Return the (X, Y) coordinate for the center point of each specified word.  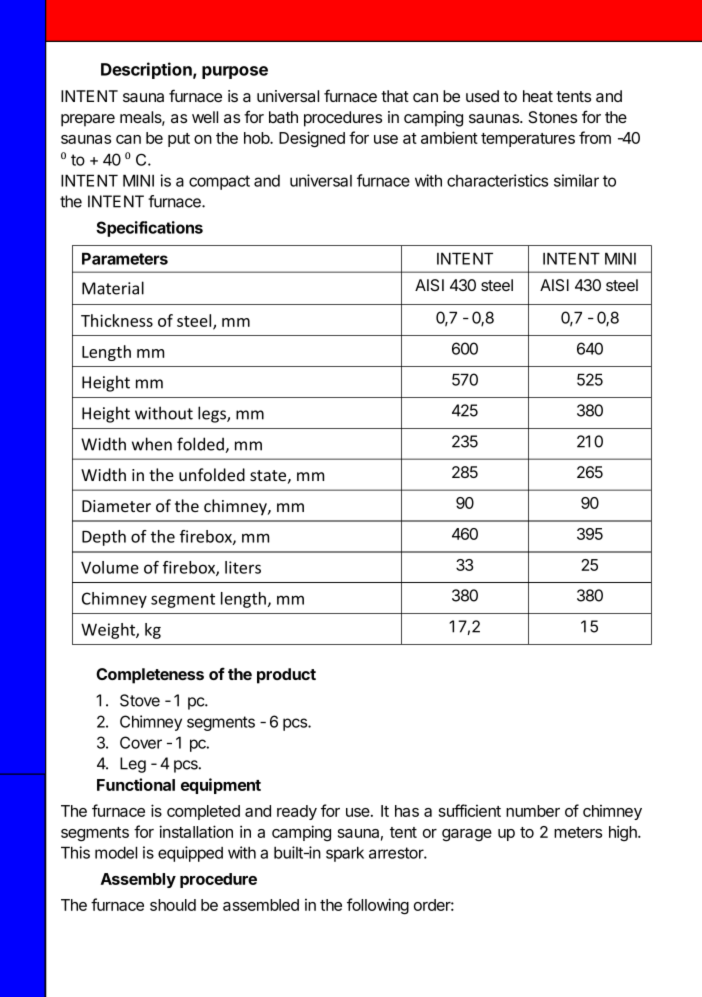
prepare (88, 120)
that (395, 96)
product (286, 676)
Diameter (116, 506)
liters (243, 567)
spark (345, 854)
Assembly (138, 880)
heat (538, 96)
